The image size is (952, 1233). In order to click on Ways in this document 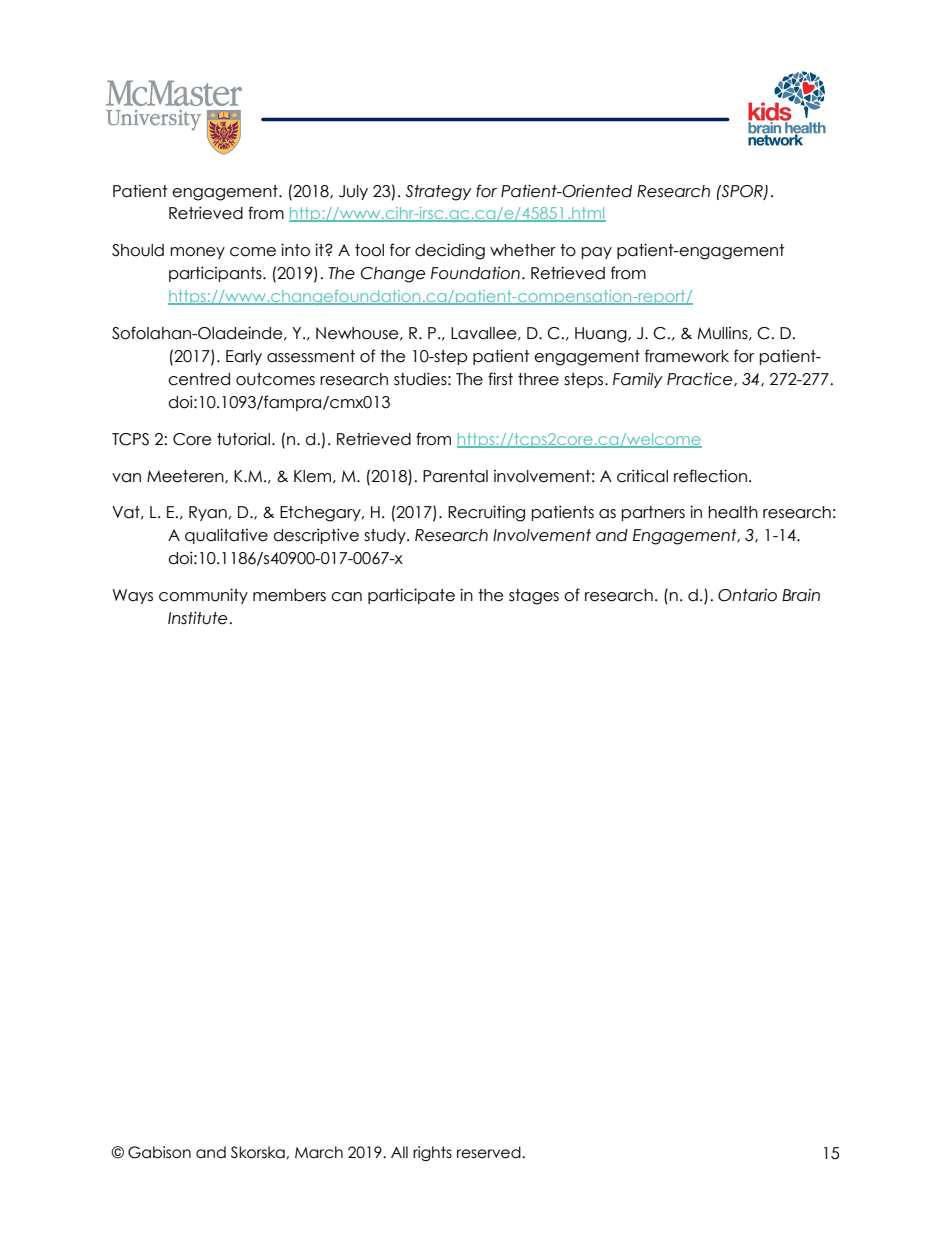, I will do `click(133, 596)`.
